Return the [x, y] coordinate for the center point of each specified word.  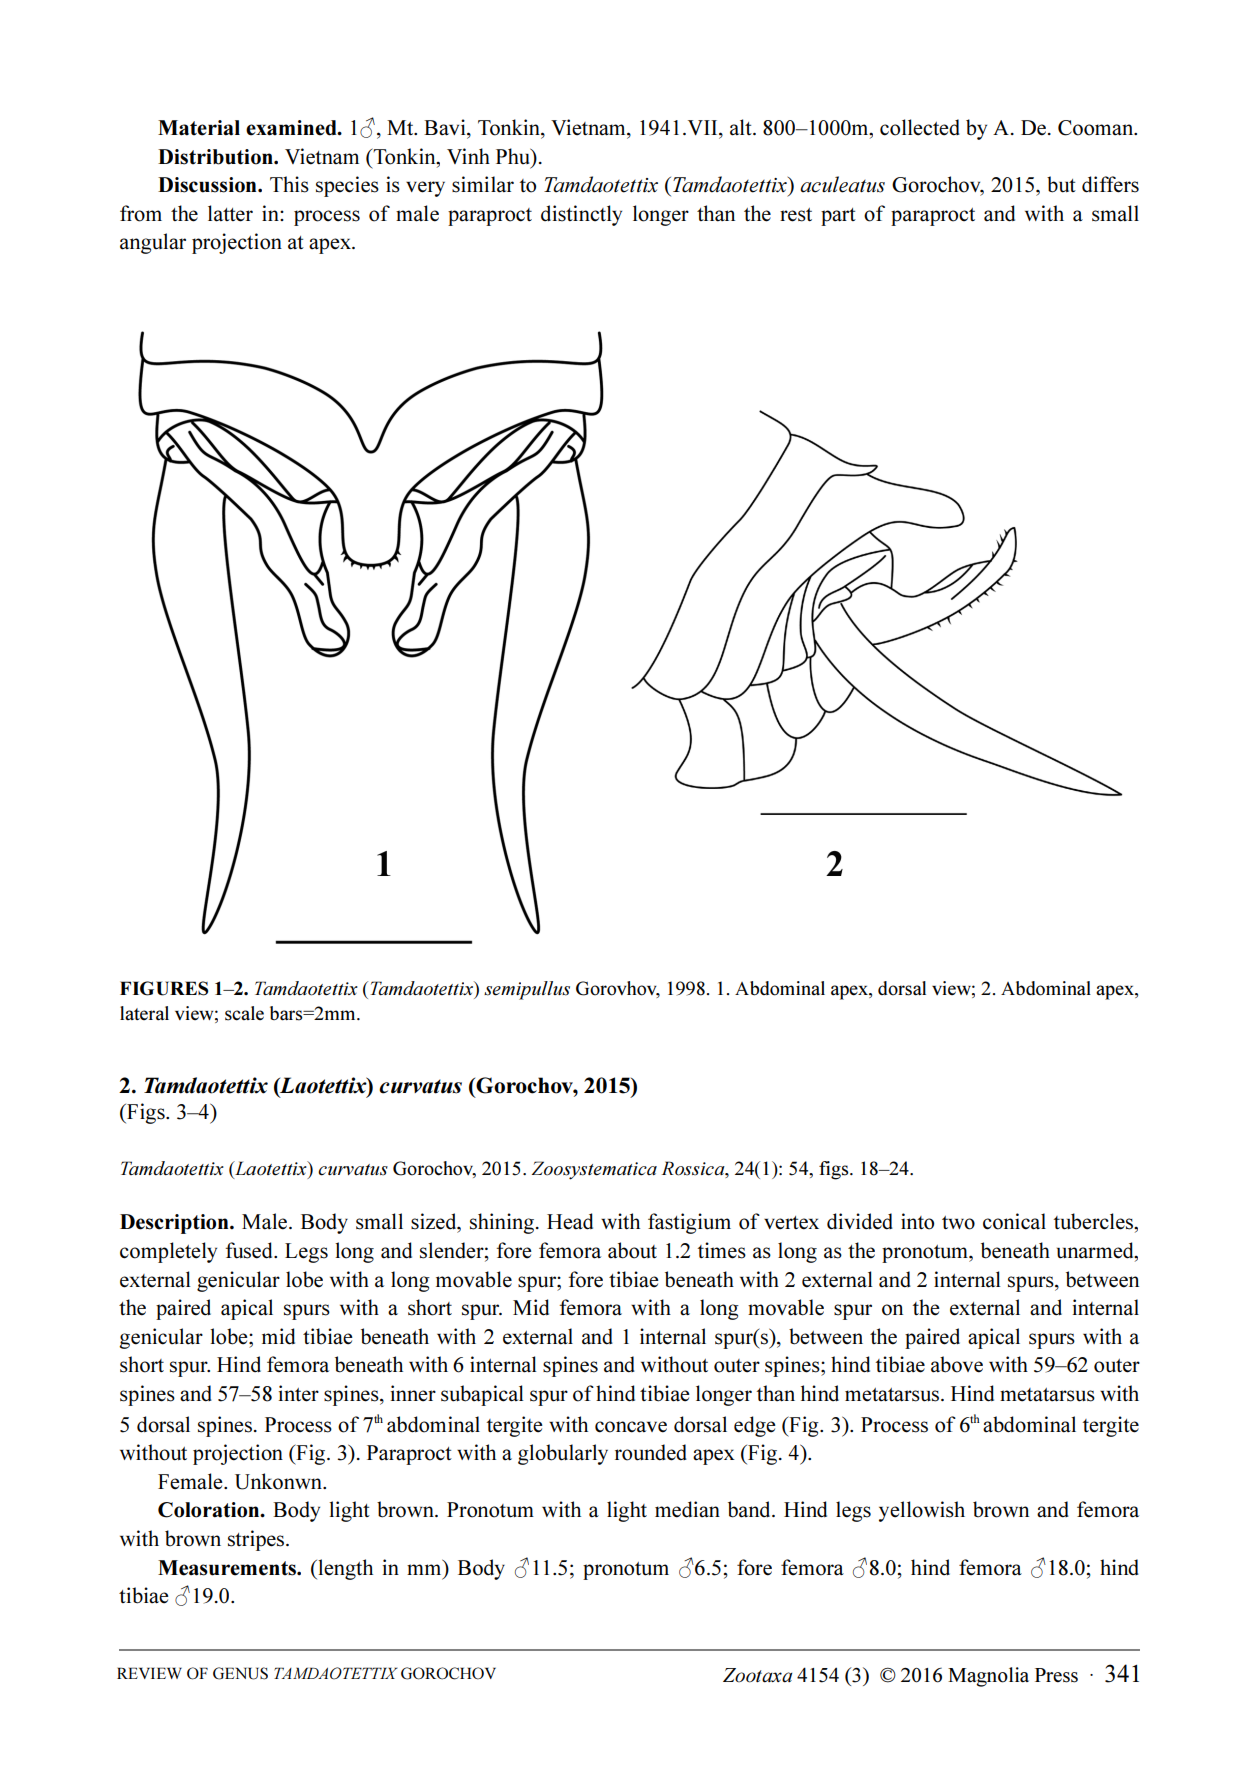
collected [920, 127]
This [289, 184]
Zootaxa [757, 1675]
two [958, 1223]
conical [1014, 1221]
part [838, 217]
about [632, 1250]
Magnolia [988, 1677]
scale [244, 1013]
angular [153, 243]
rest [796, 215]
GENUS [240, 1673]
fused [250, 1250]
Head [570, 1221]
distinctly [581, 215]
